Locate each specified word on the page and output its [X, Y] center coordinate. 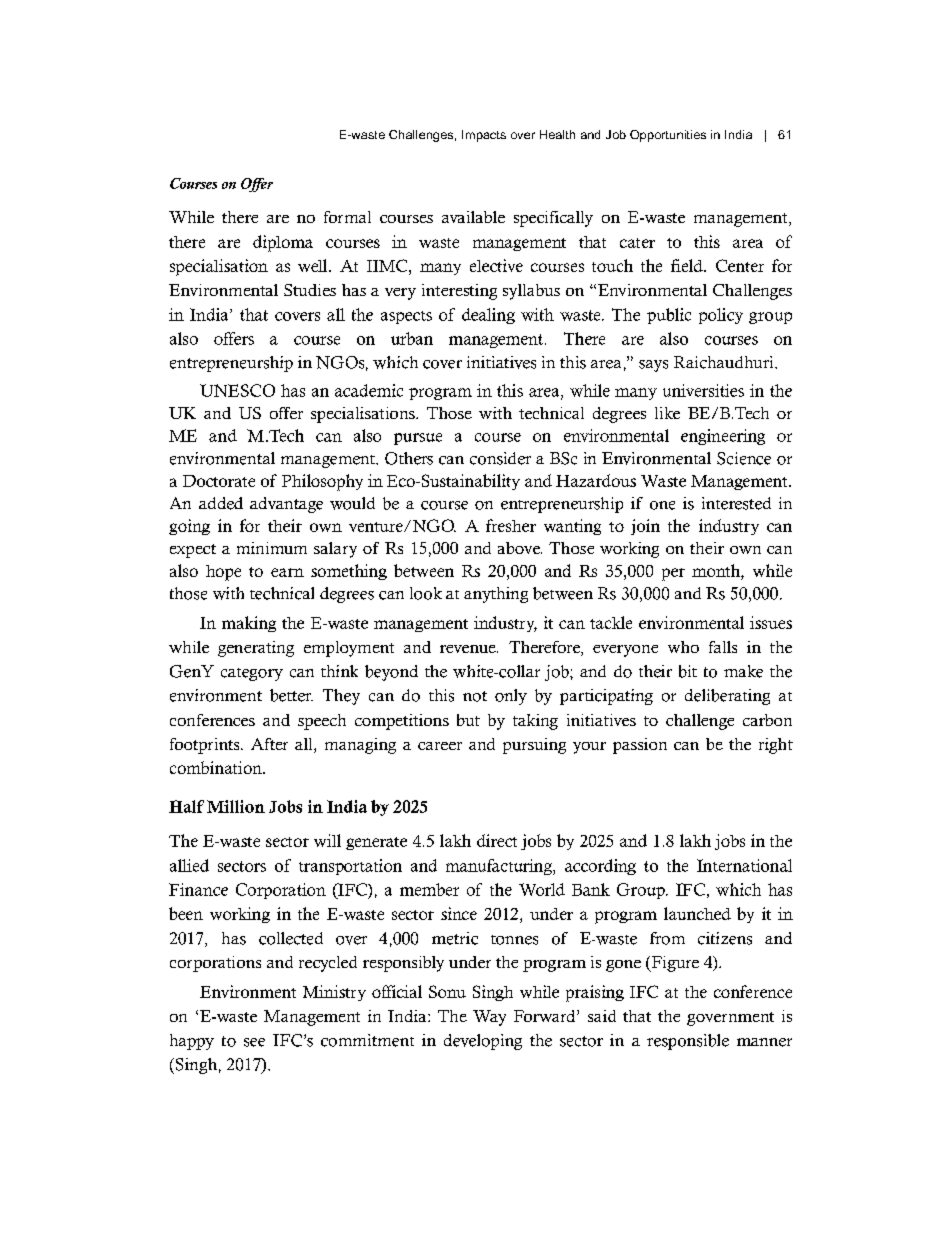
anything [496, 595]
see [254, 1042]
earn [287, 572]
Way [489, 1018]
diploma [283, 243]
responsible [688, 1042]
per [673, 574]
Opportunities [668, 136]
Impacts [484, 136]
